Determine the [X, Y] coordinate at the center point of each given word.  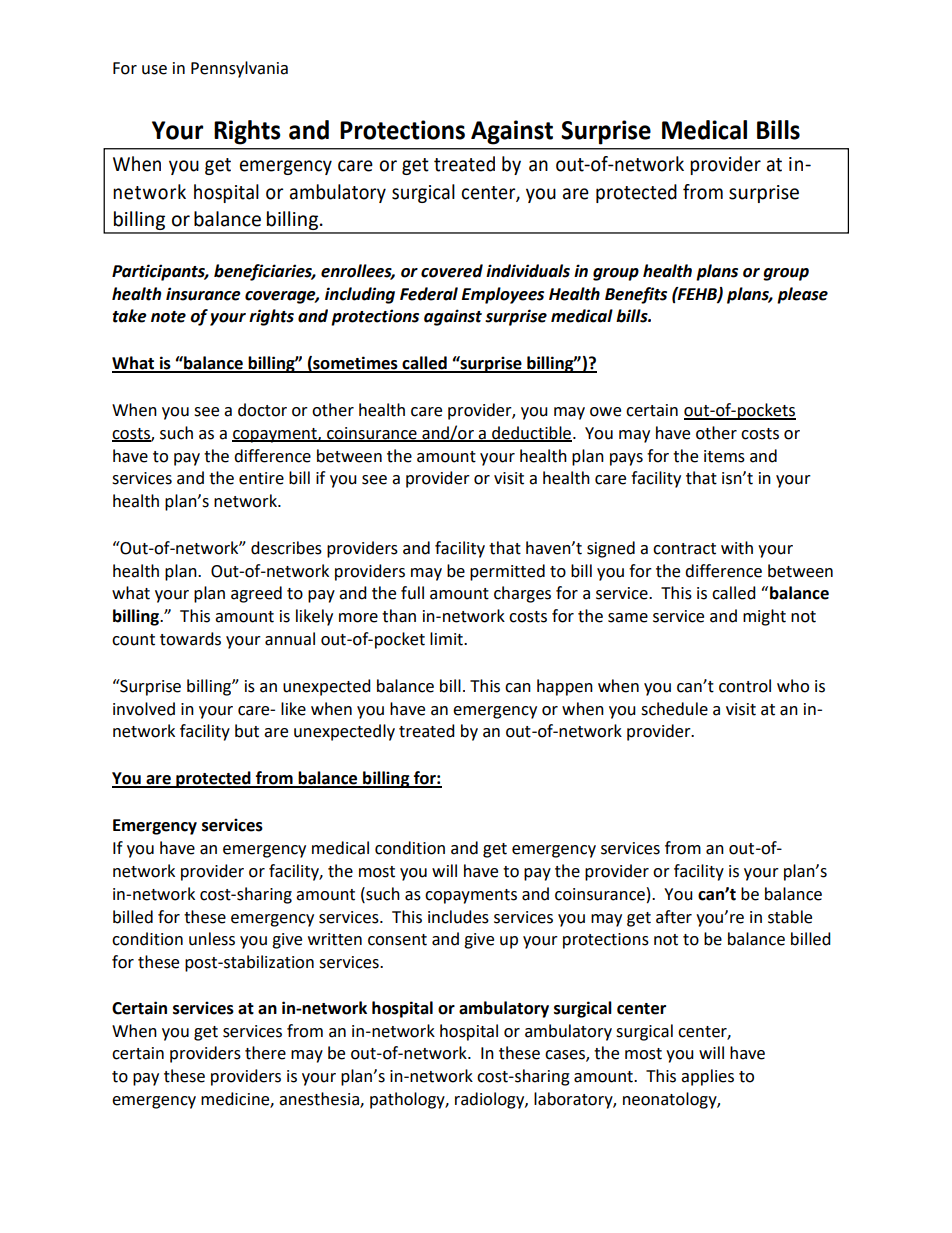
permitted [507, 572]
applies [707, 1077]
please [802, 295]
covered [452, 271]
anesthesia [320, 1100]
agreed [256, 594]
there [265, 1053]
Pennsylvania [239, 69]
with [737, 548]
